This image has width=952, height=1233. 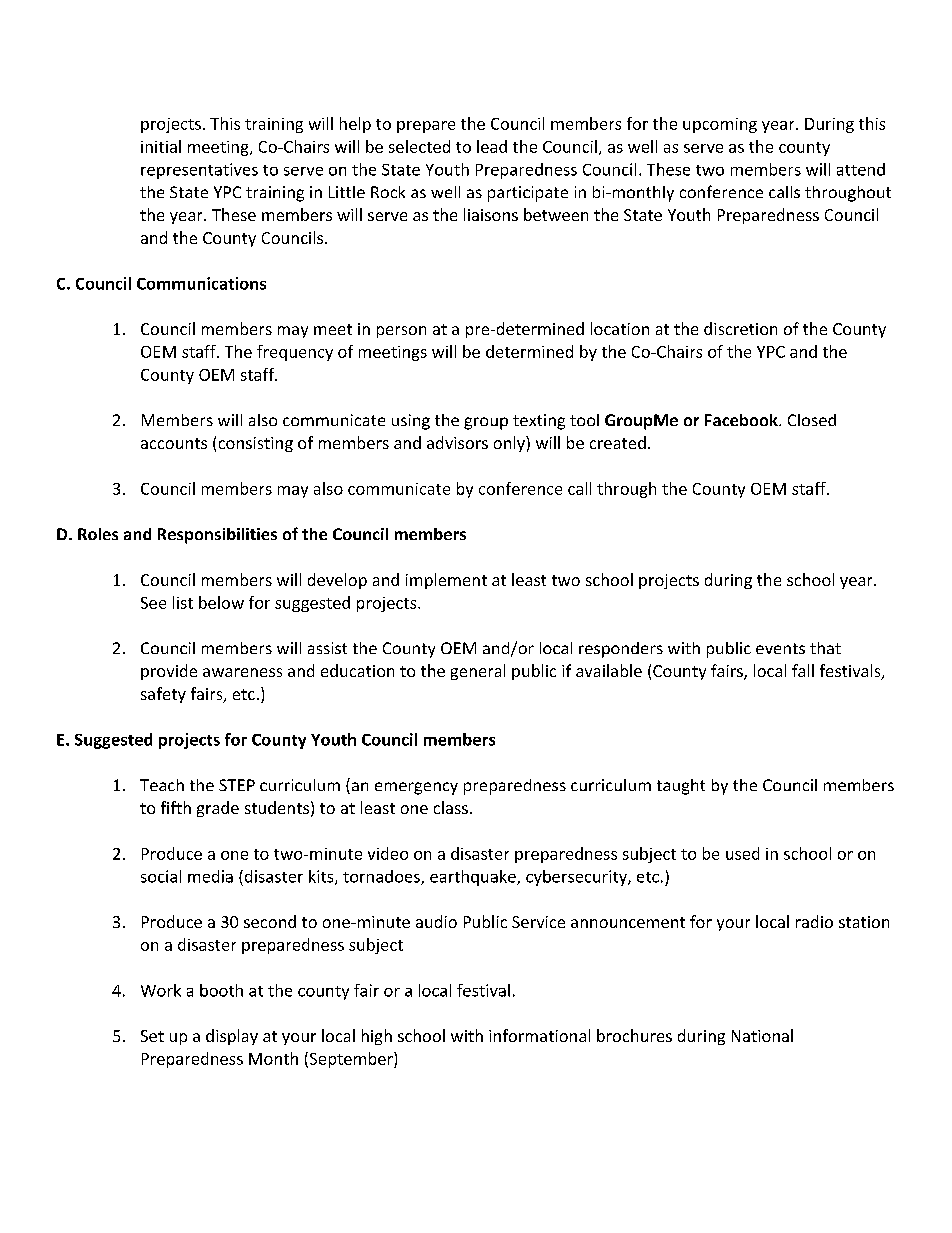 I want to click on events, so click(x=780, y=648).
